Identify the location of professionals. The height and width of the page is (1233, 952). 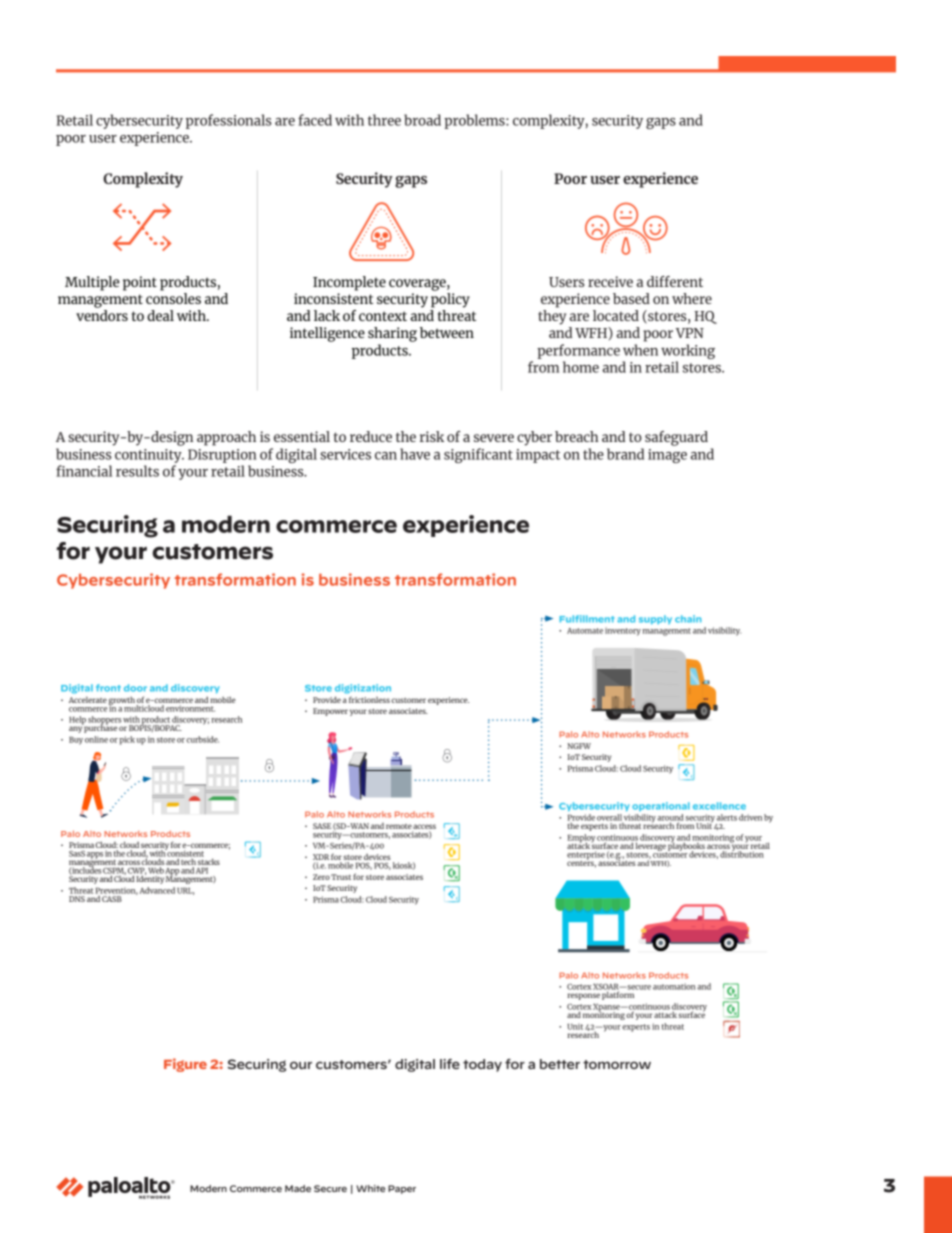
(229, 121).
